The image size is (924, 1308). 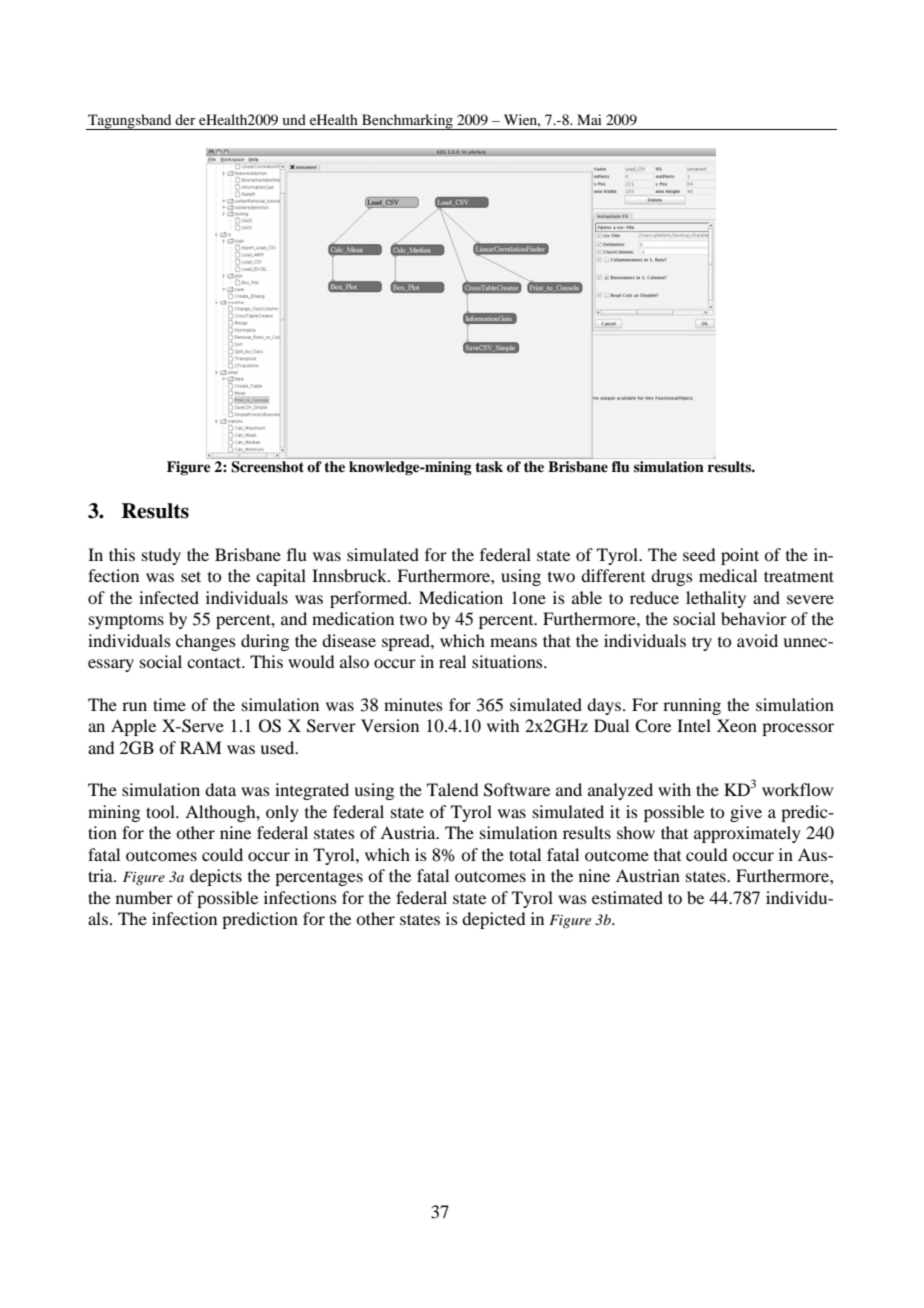 I want to click on Mai, so click(x=589, y=119).
